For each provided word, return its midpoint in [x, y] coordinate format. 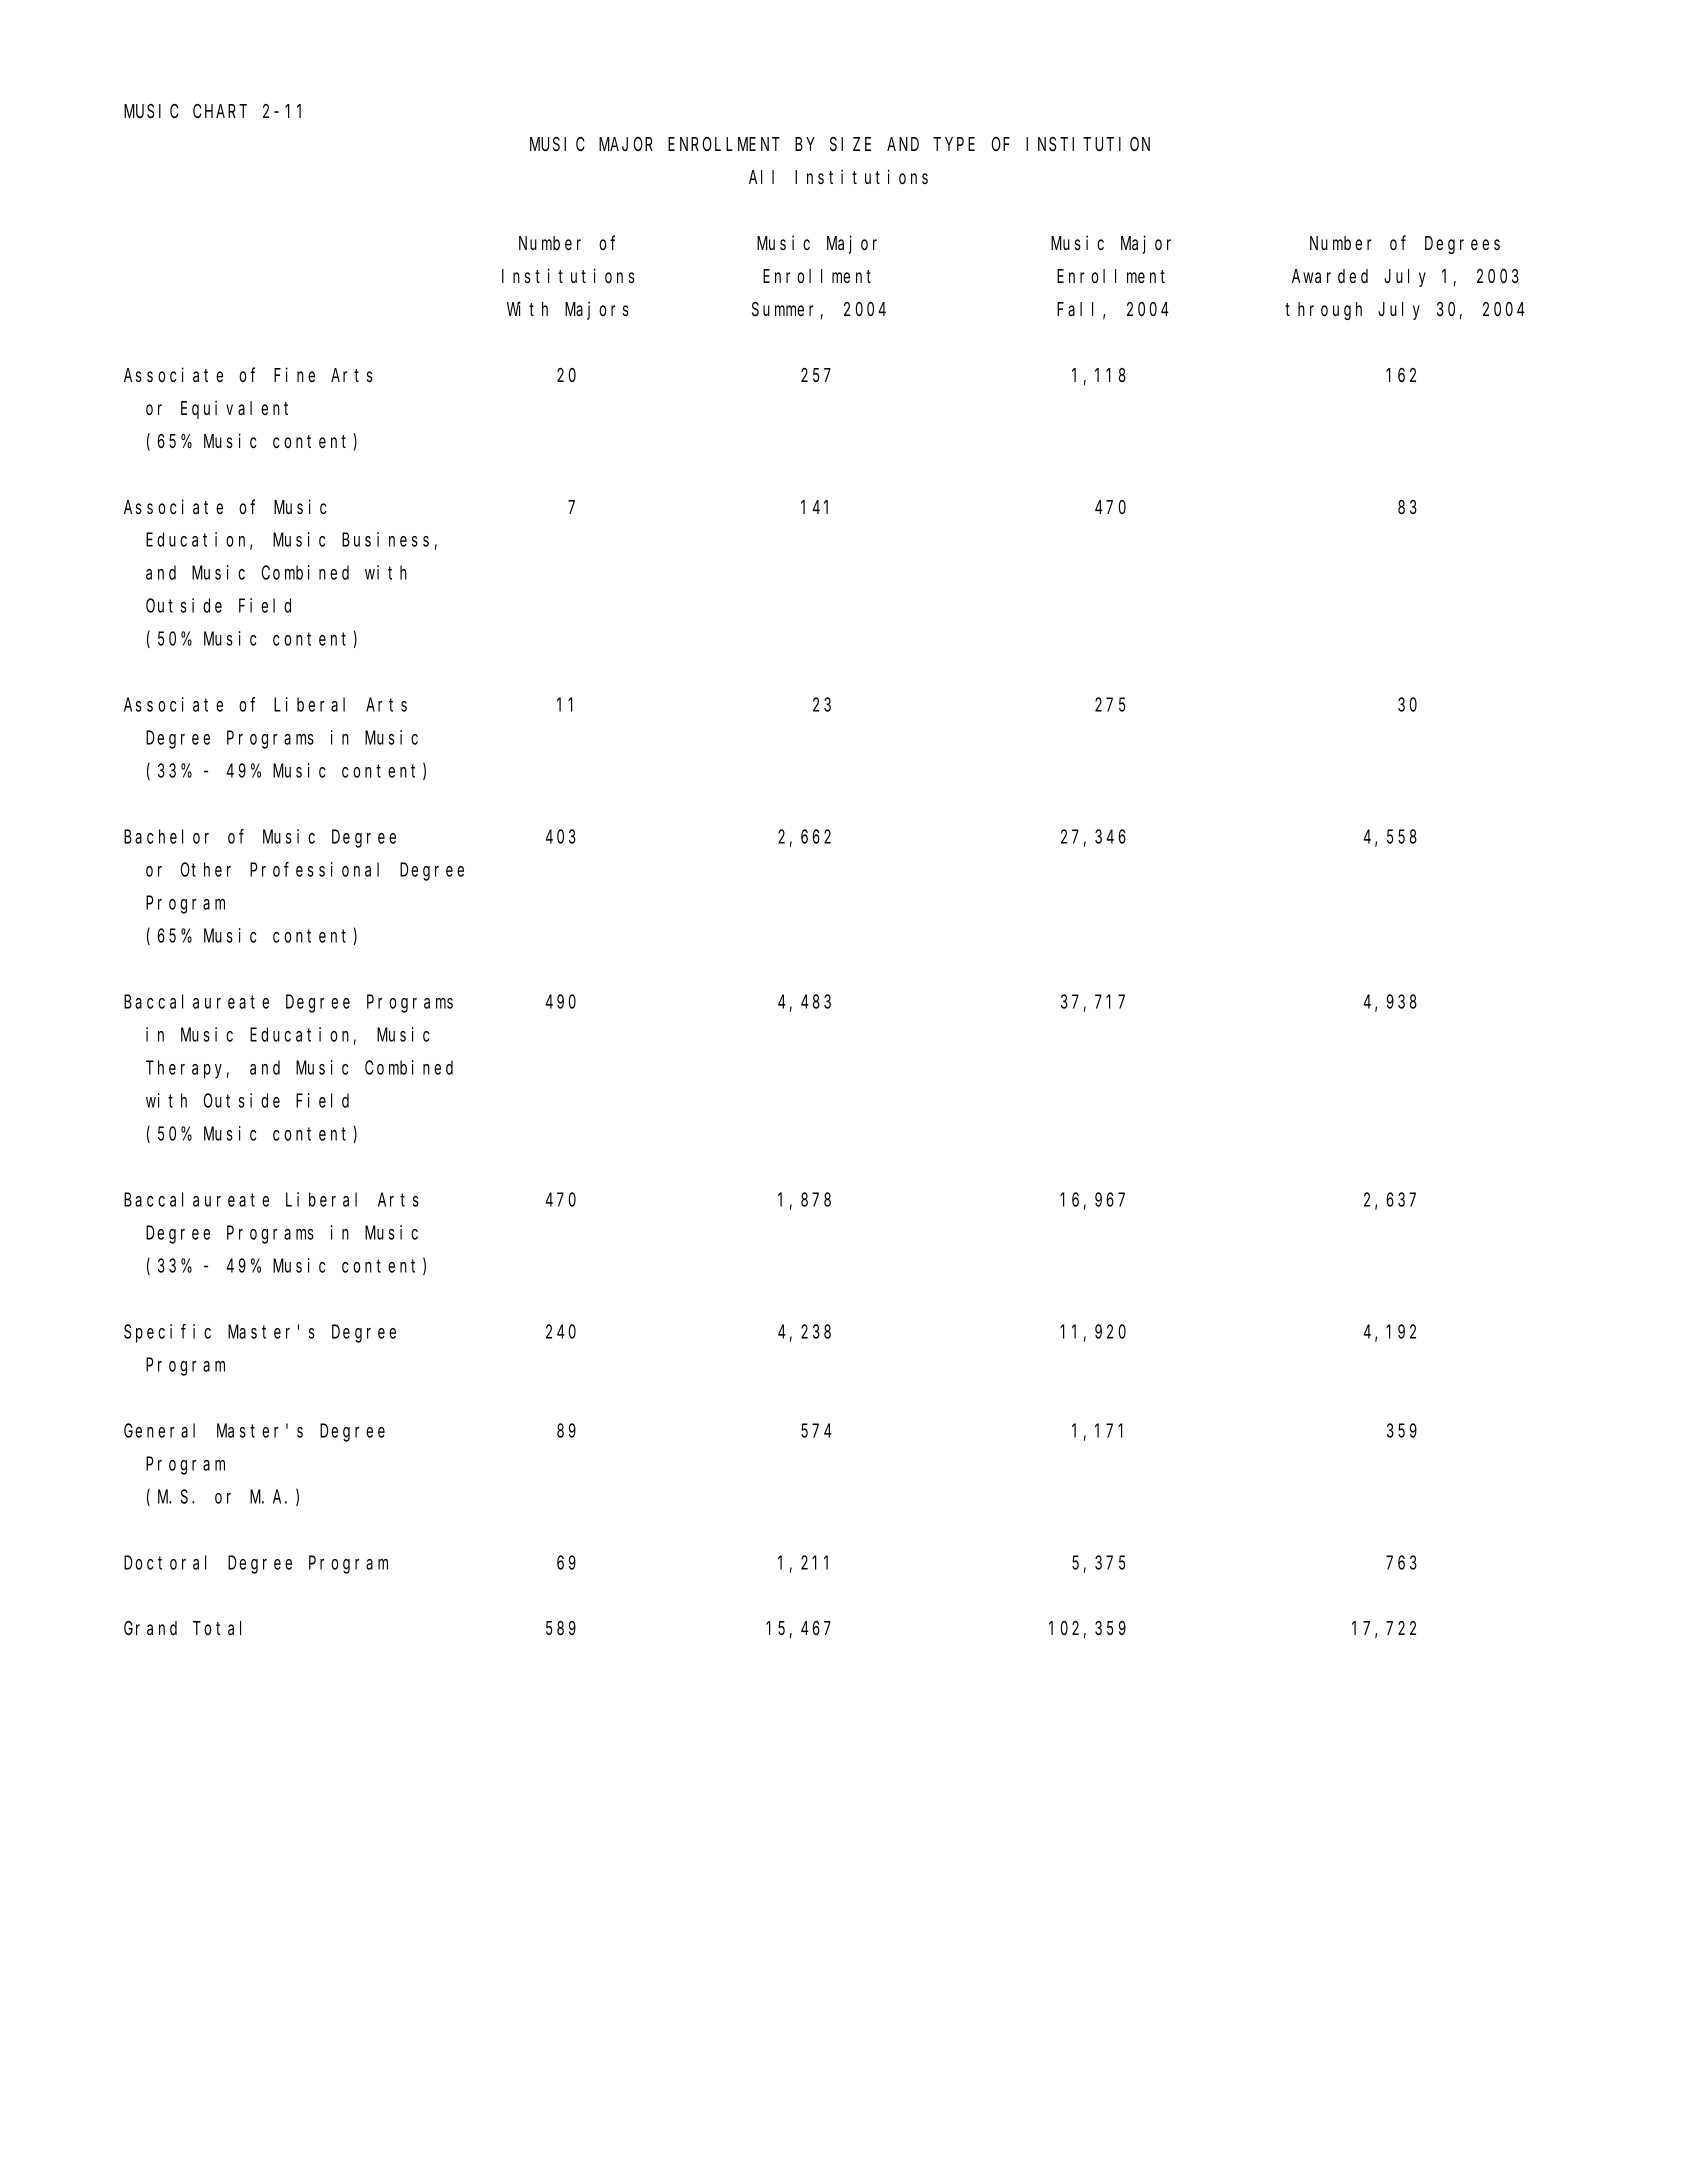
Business [385, 539]
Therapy [187, 1069]
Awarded [1330, 276]
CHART [220, 111]
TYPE [954, 144]
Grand [150, 1628]
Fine [294, 374]
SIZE [850, 145]
